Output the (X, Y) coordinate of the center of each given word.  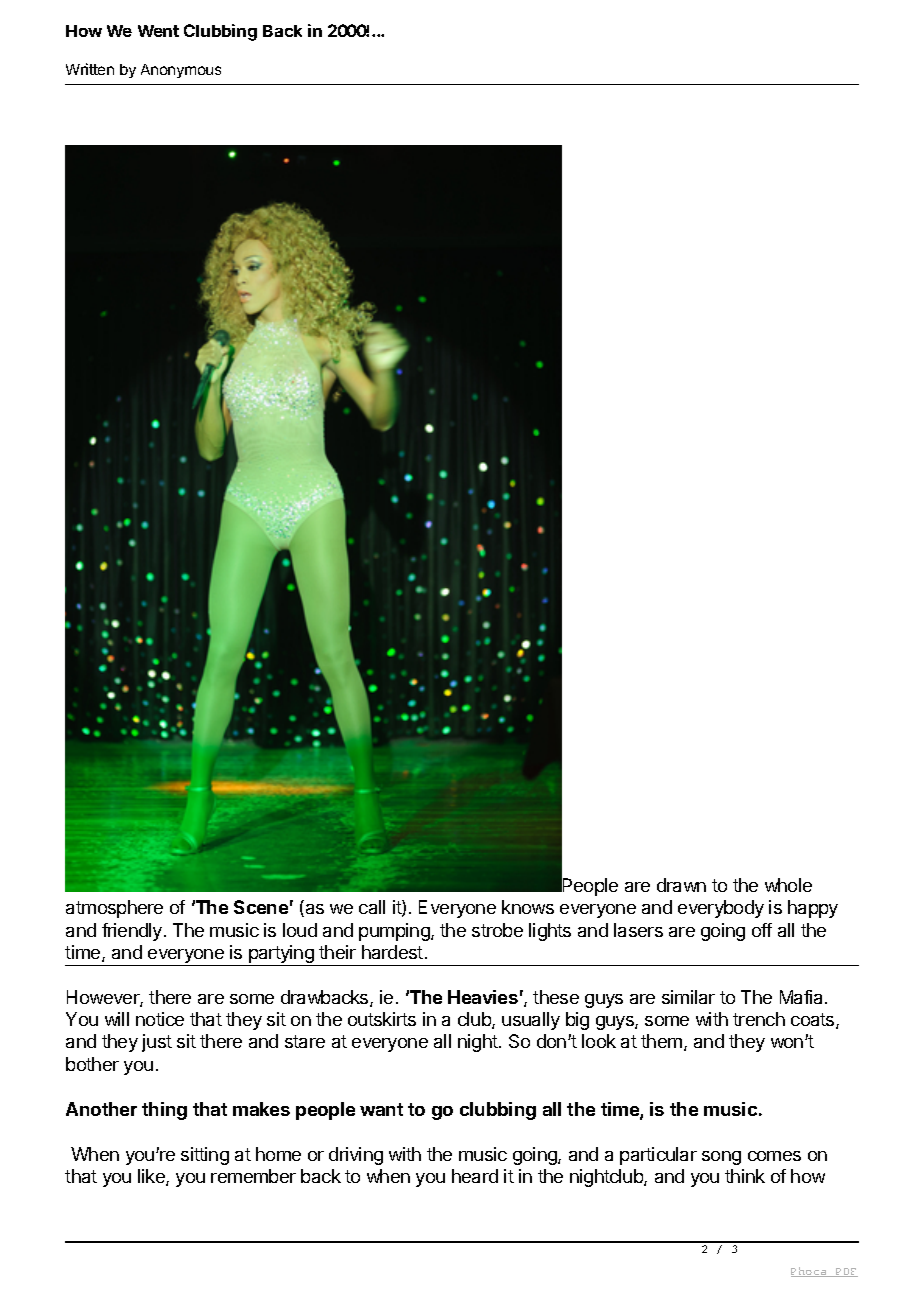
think (745, 1176)
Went (158, 31)
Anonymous (181, 71)
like (152, 1177)
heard (475, 1176)
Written (90, 69)
